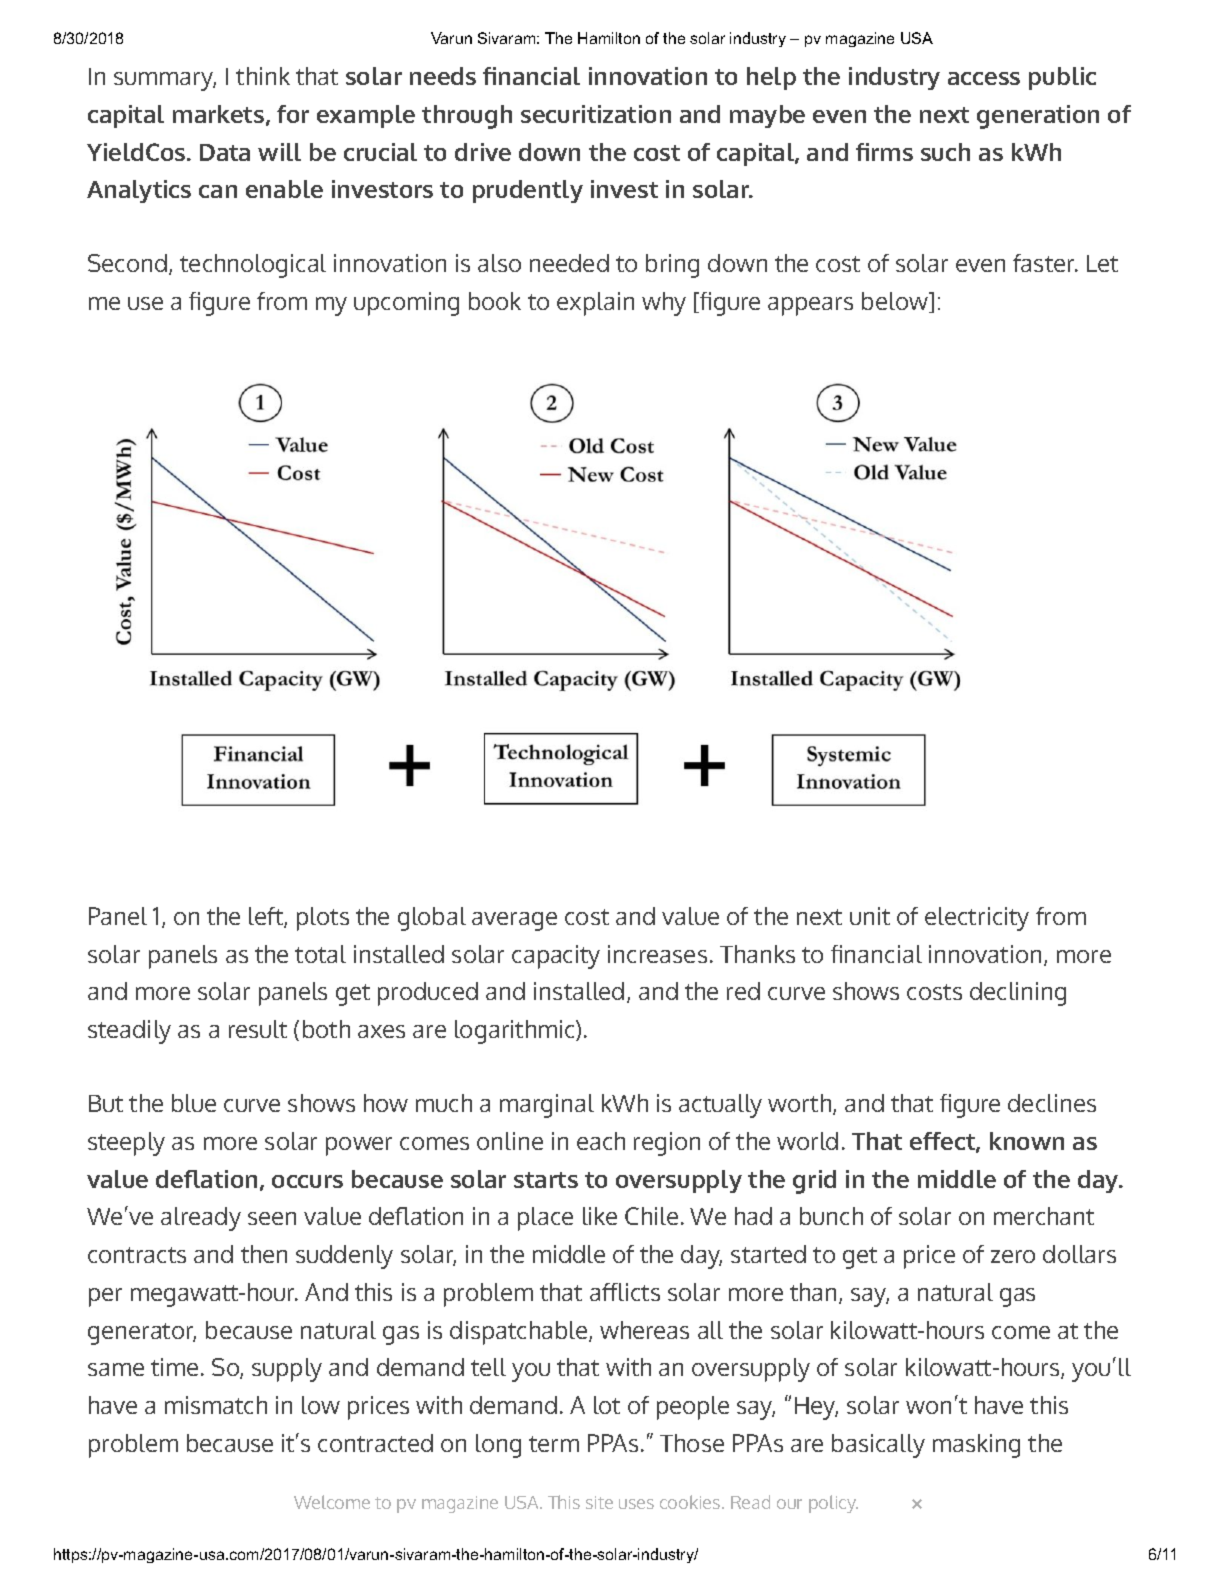  What do you see at coordinates (984, 78) in the document?
I see `access` at bounding box center [984, 78].
